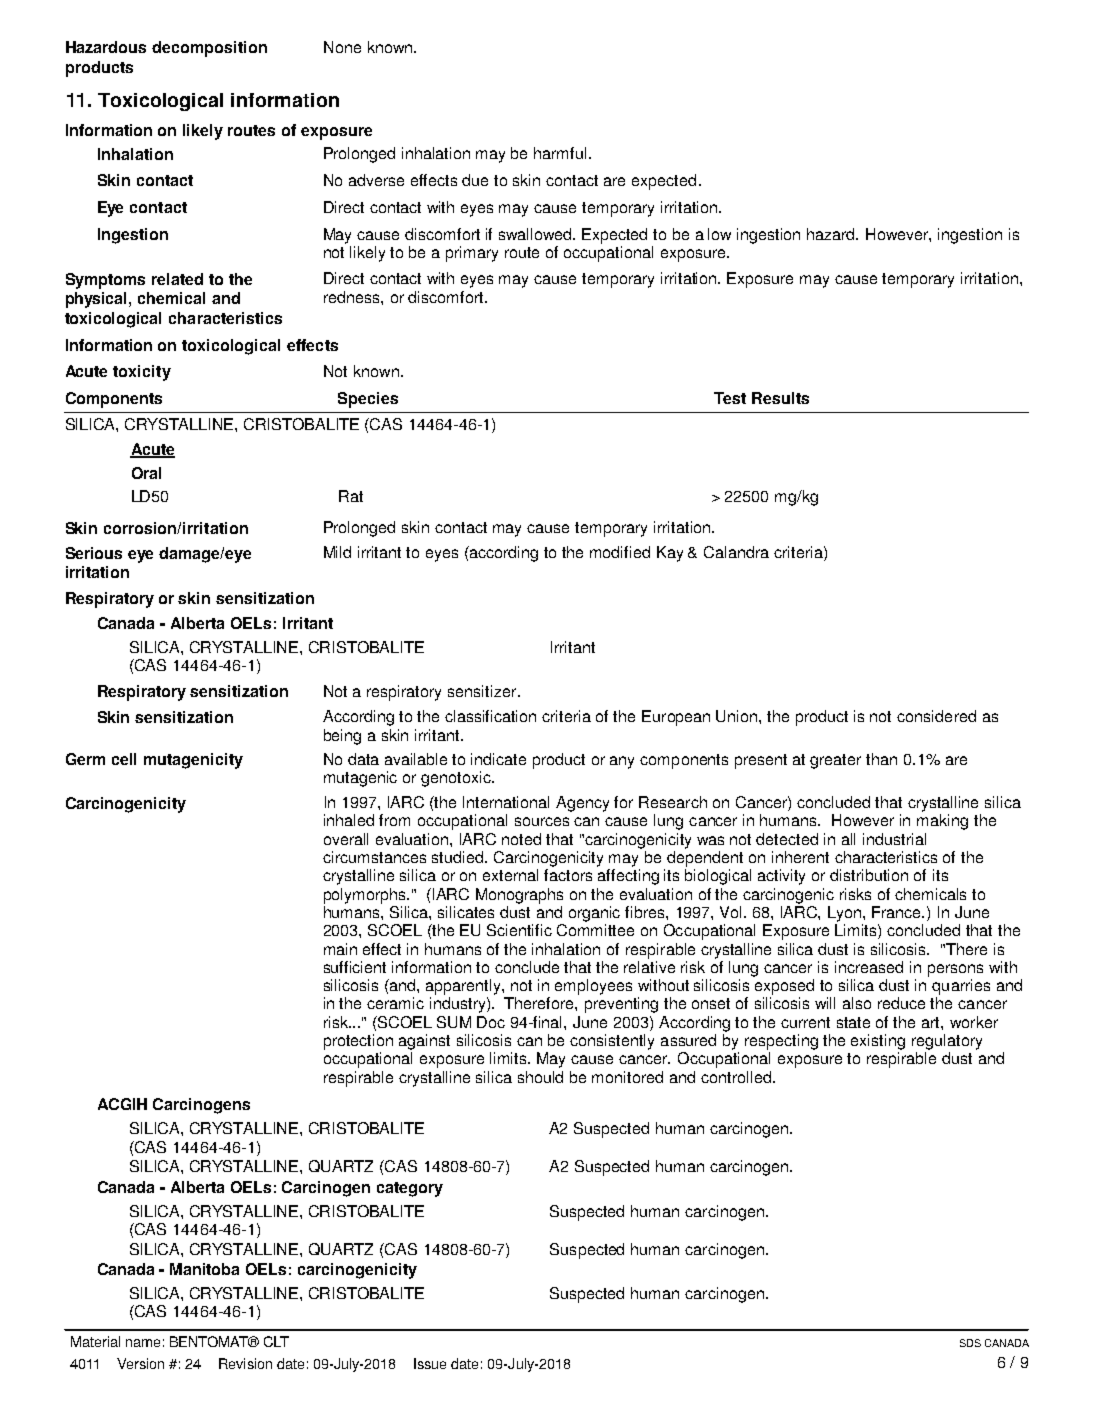  Describe the element at coordinates (536, 234) in the document. I see `swallowed` at that location.
